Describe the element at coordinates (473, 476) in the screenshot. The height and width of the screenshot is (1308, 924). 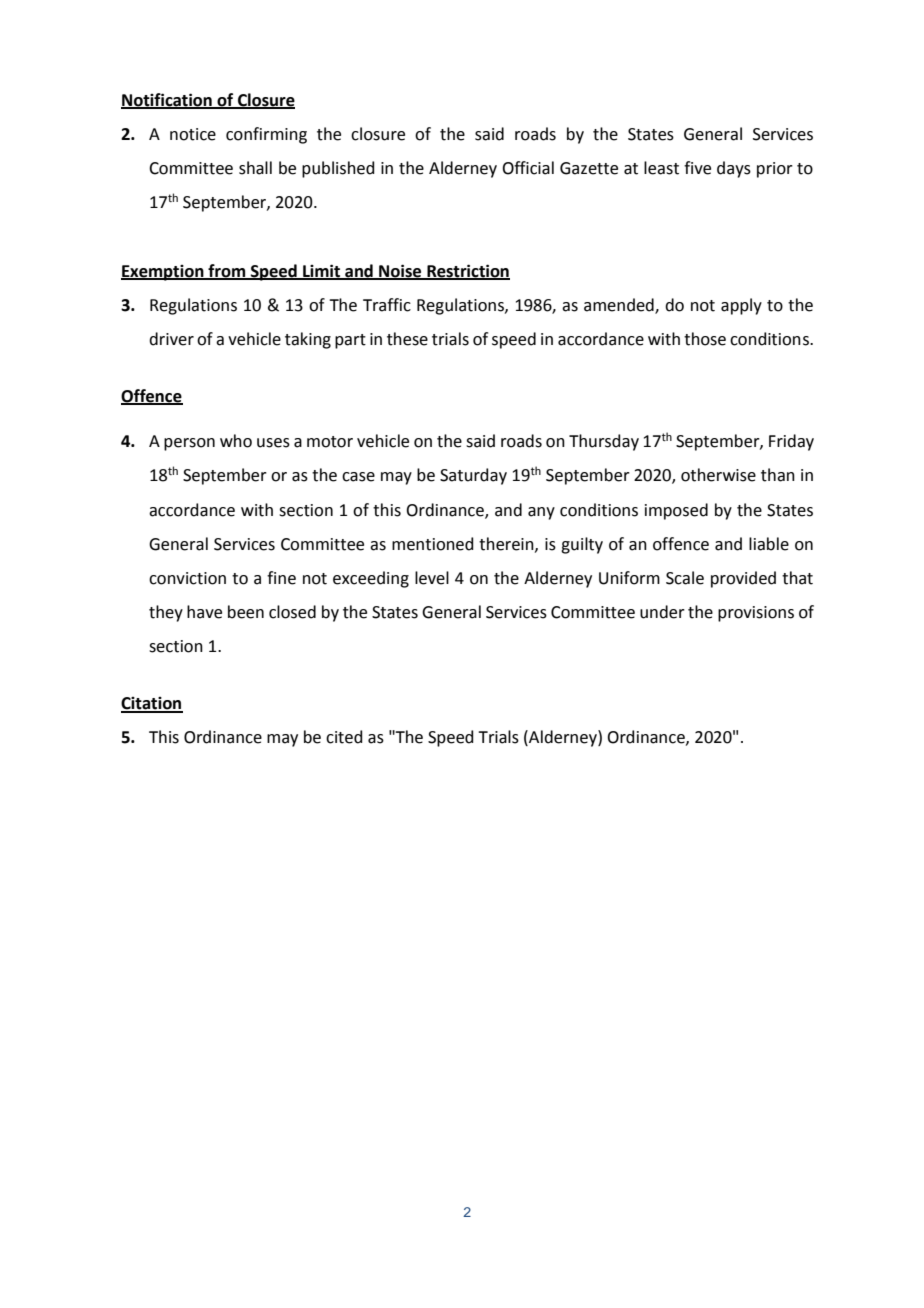
I see `Saturday` at that location.
